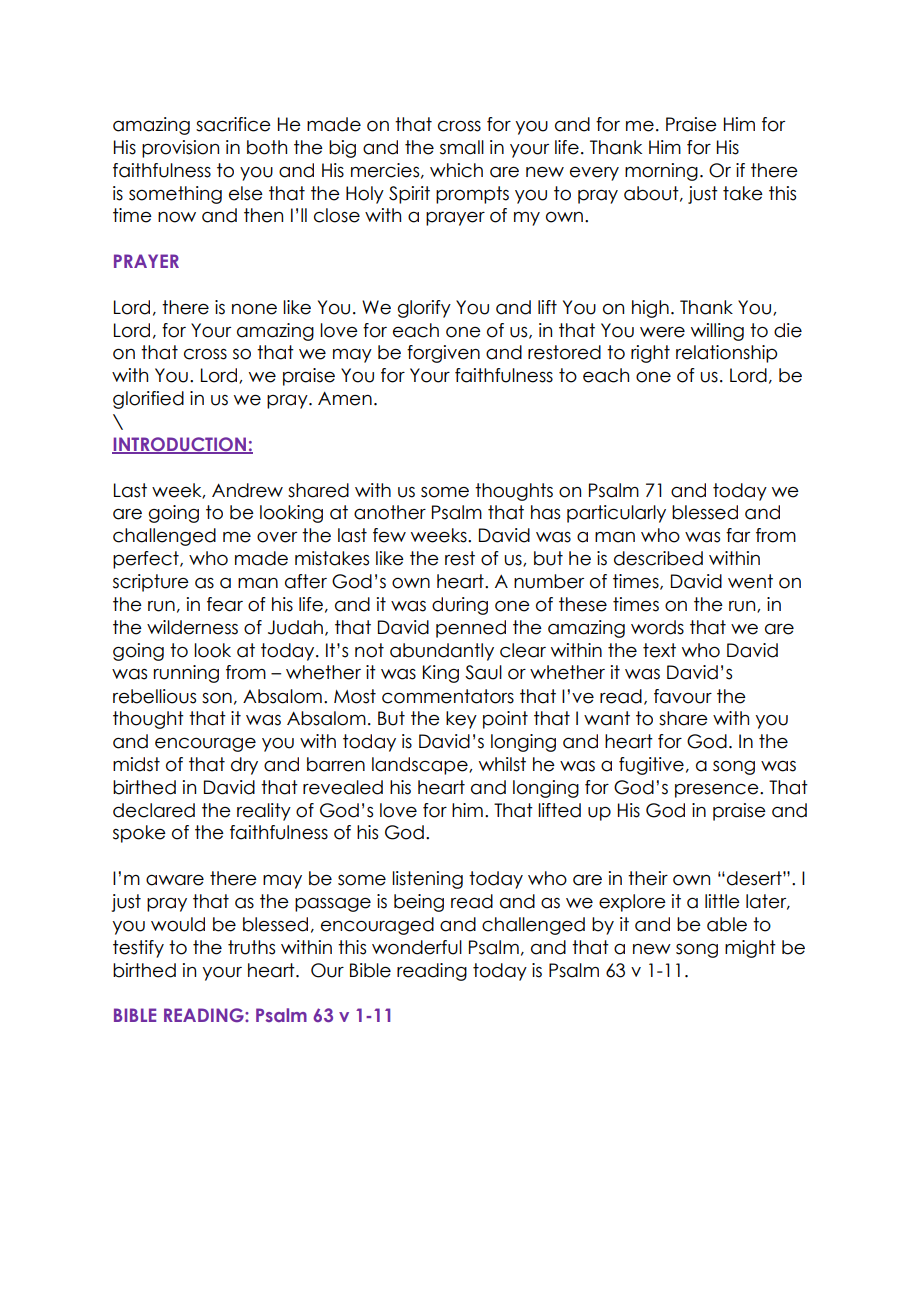 Image resolution: width=924 pixels, height=1308 pixels. I want to click on small, so click(462, 147).
